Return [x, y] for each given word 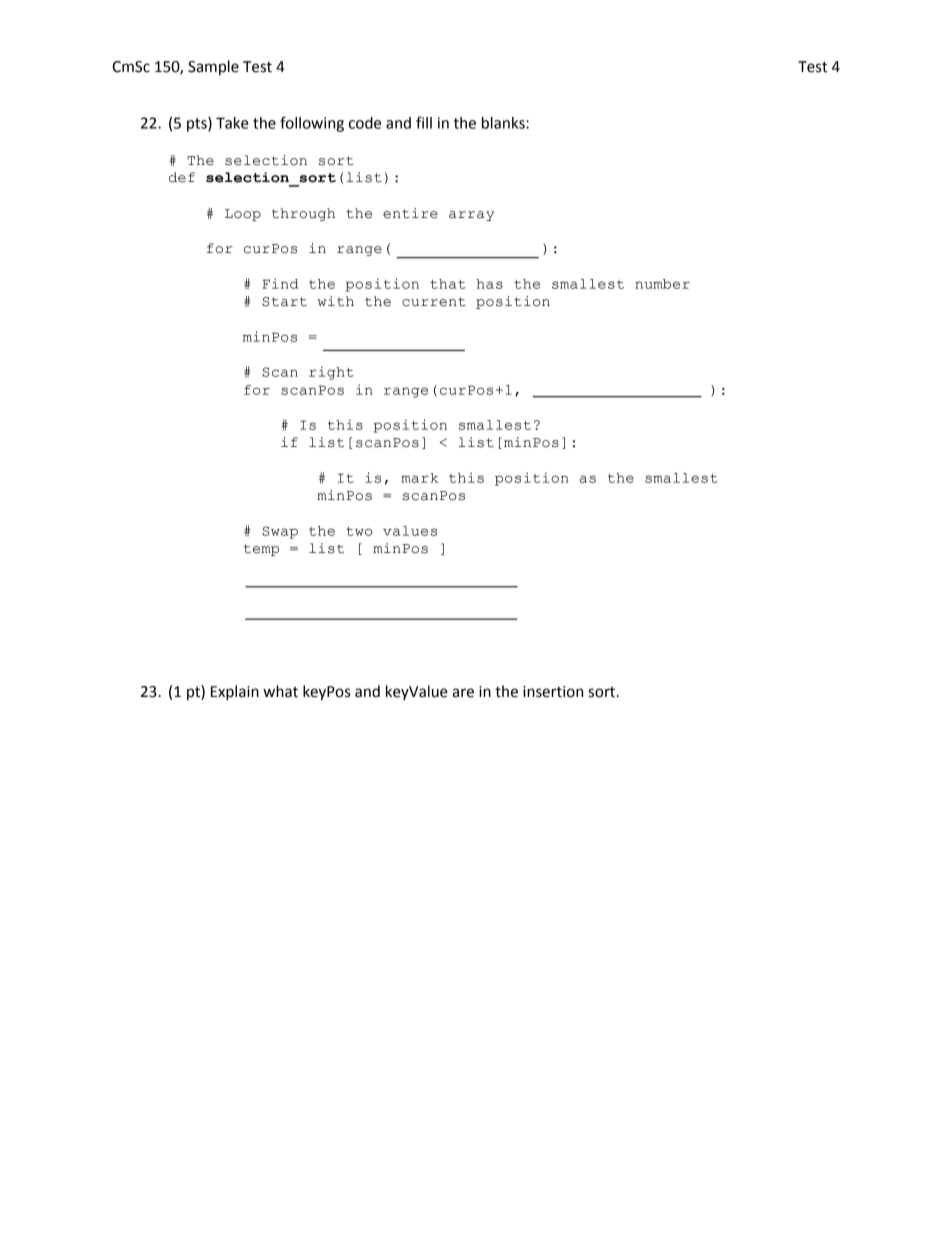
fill [424, 122]
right [331, 373]
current [434, 302]
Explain [235, 693]
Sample [213, 67]
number [662, 284]
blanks [504, 123]
